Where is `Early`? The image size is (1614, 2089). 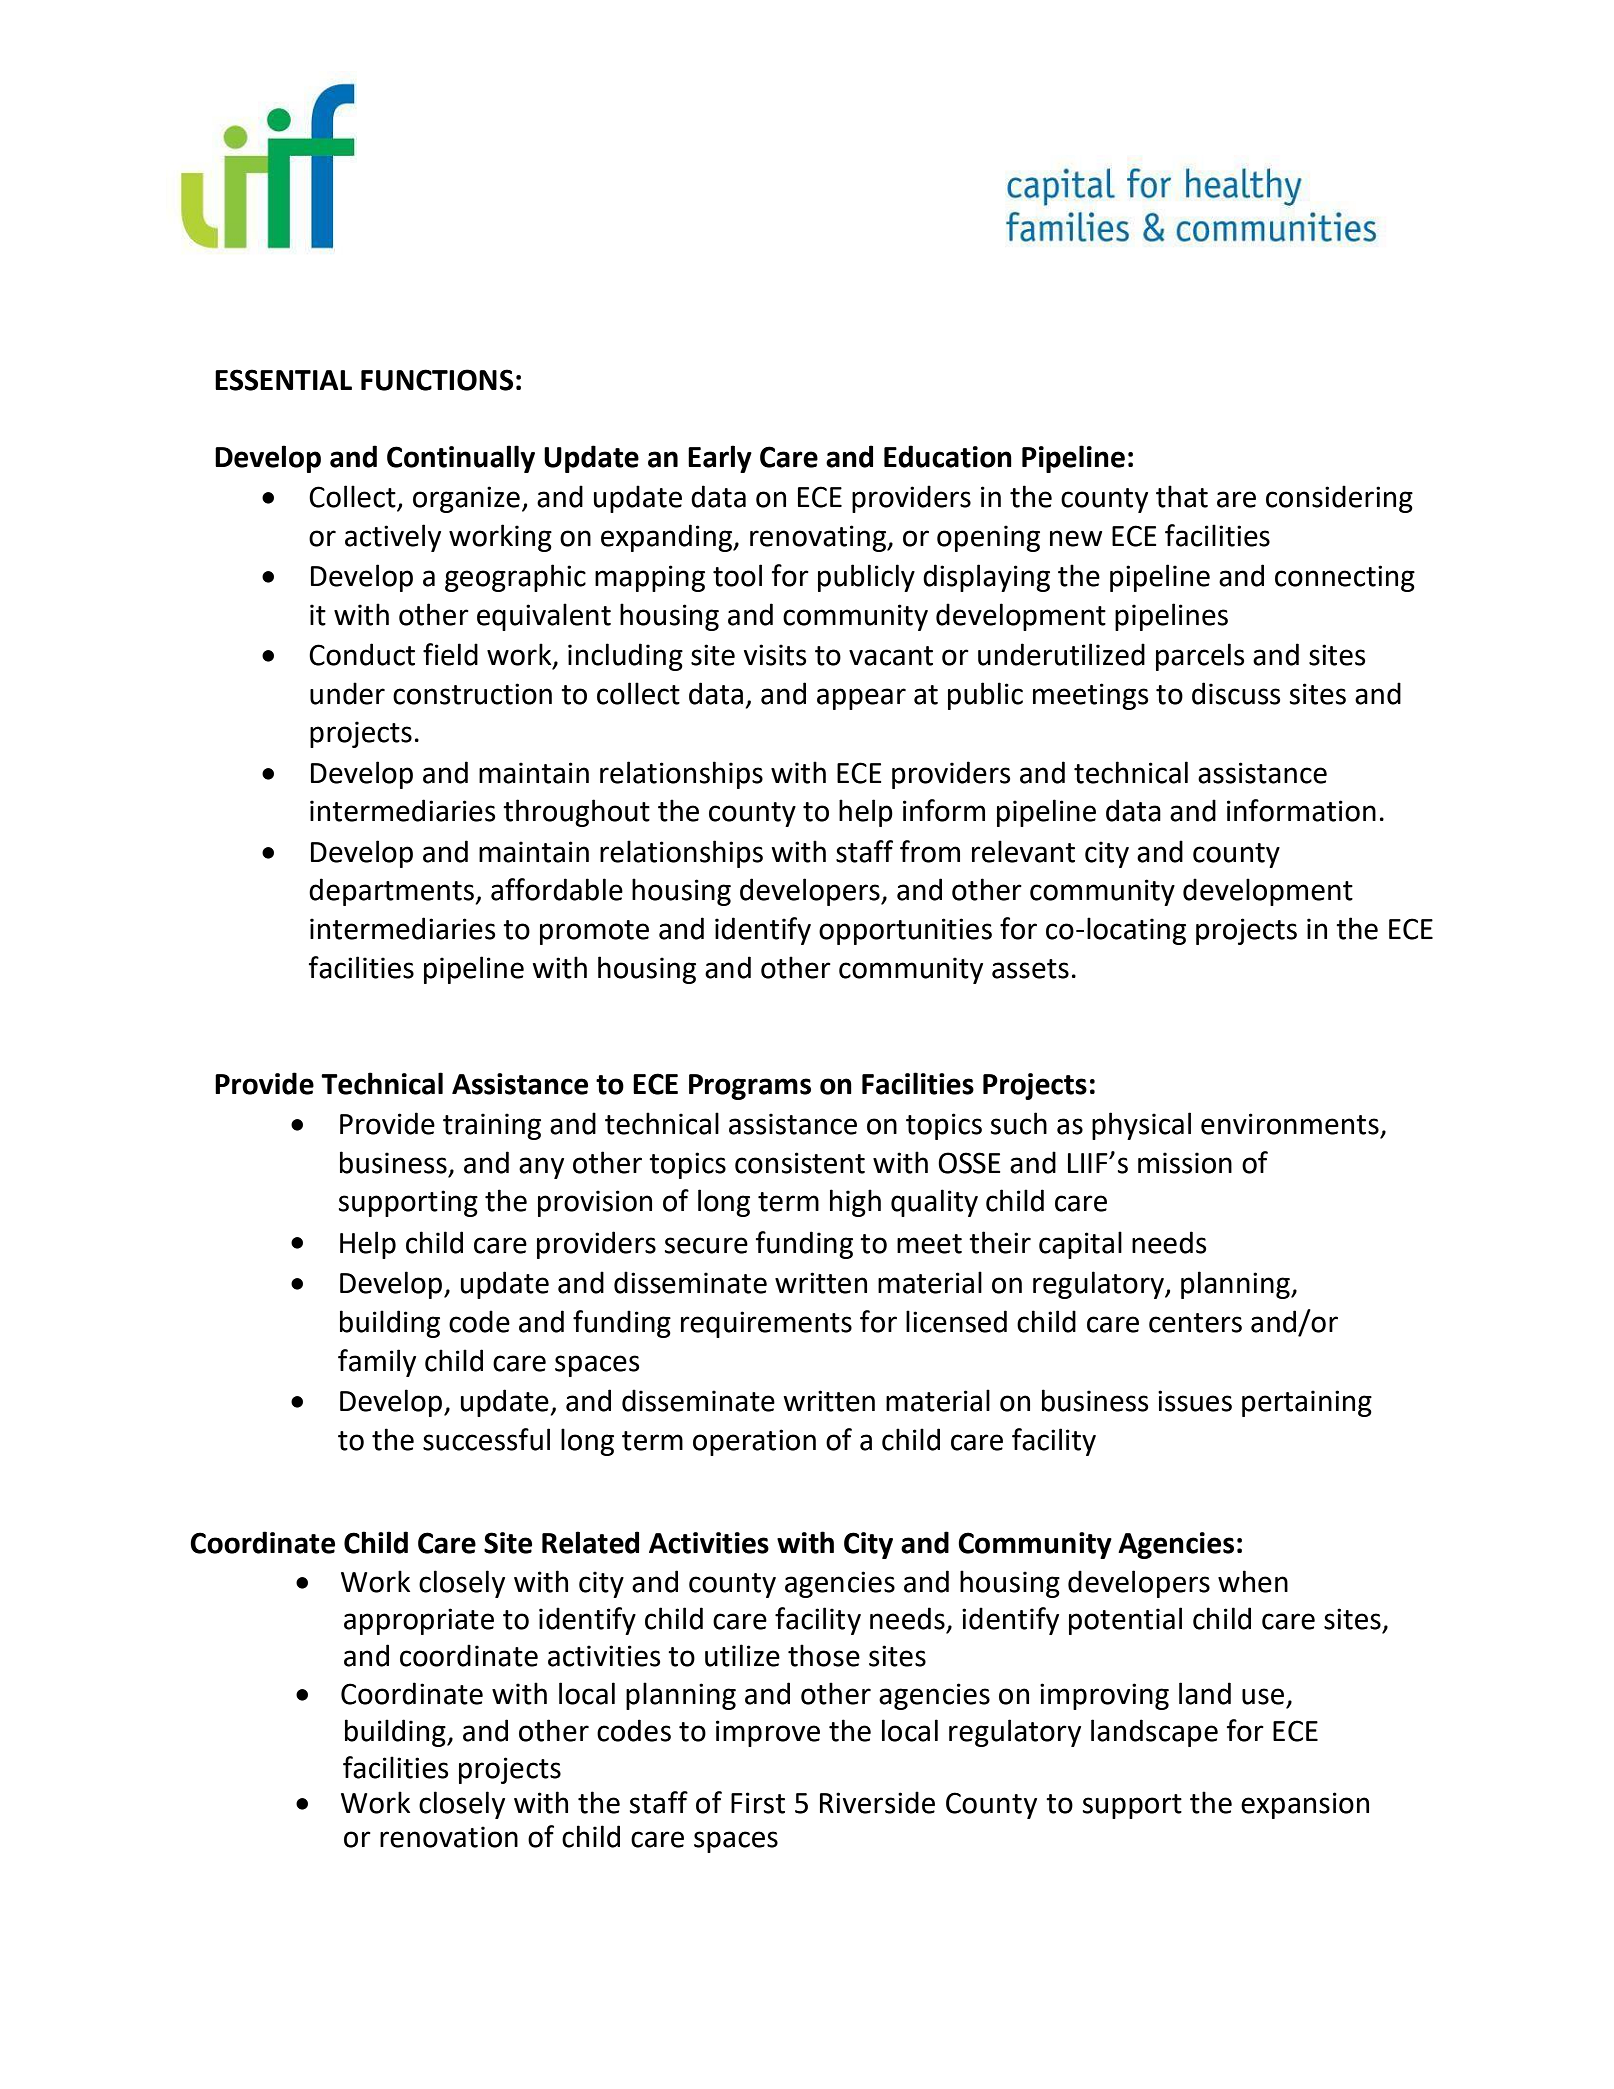 Early is located at coordinates (720, 459).
